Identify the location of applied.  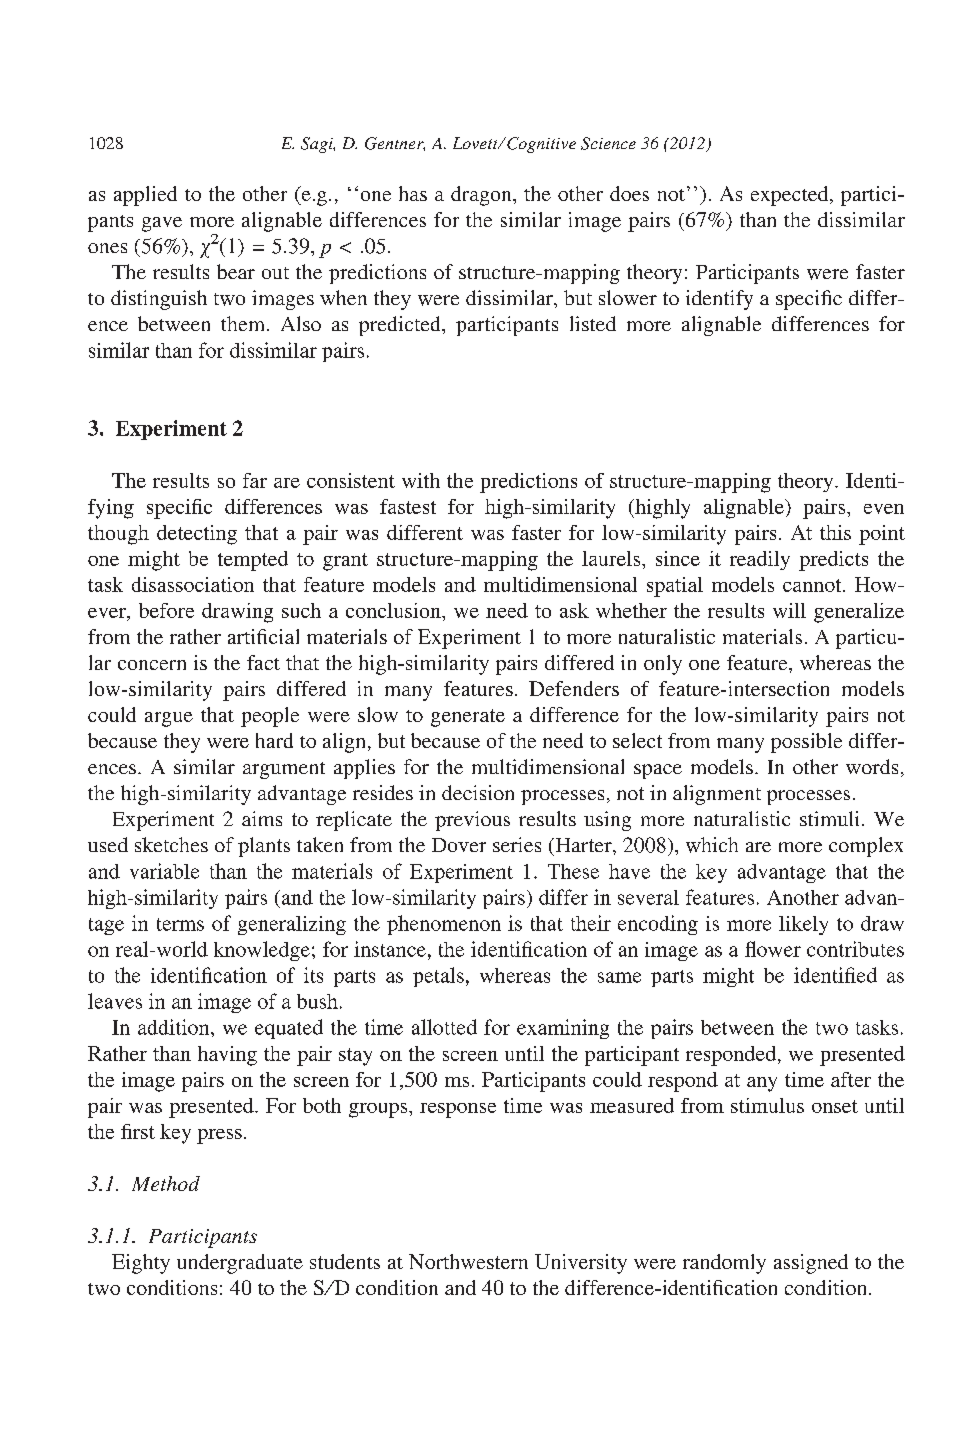
(145, 196).
